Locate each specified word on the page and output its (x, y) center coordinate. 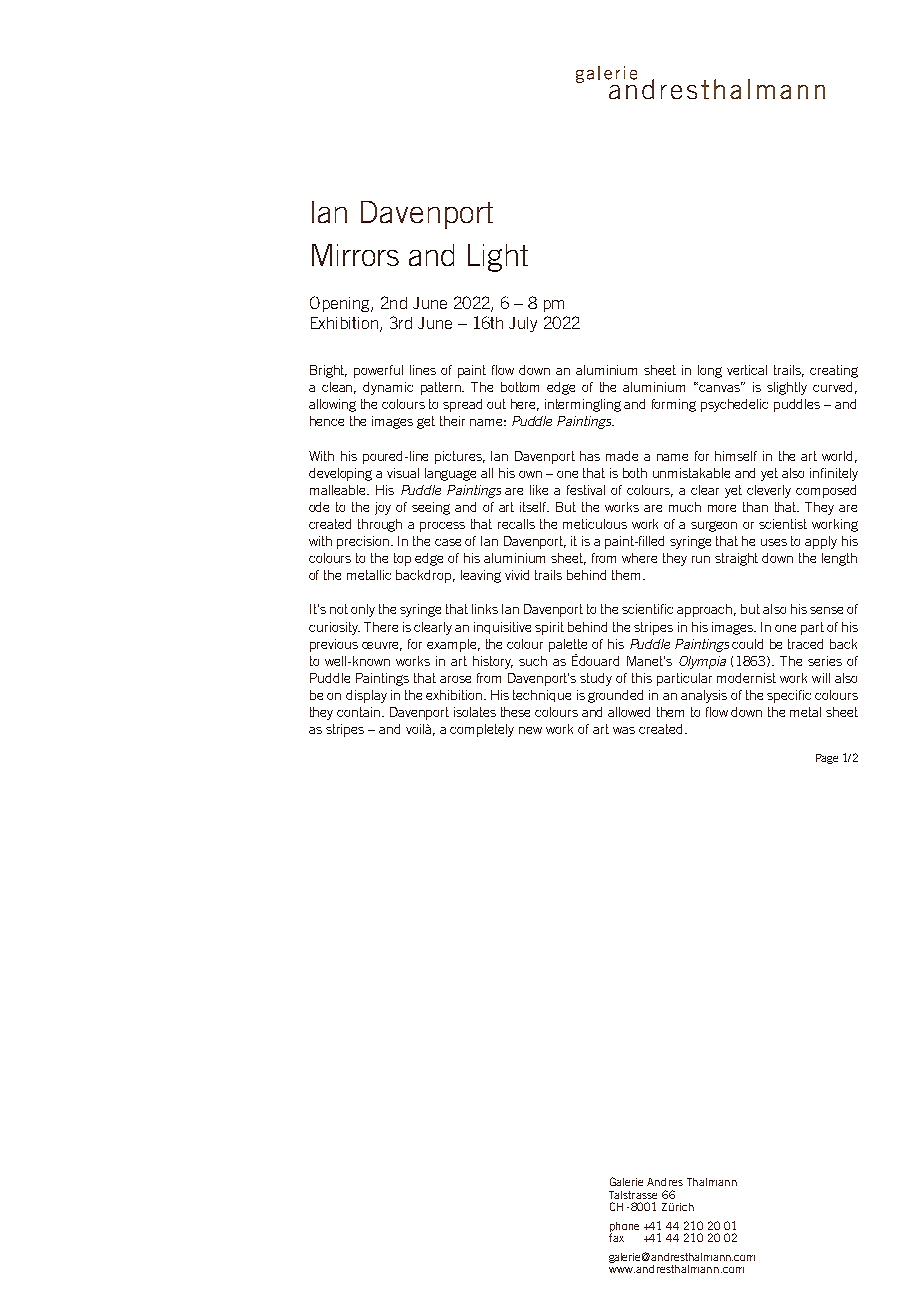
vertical (747, 370)
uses (774, 542)
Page (827, 759)
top (402, 559)
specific (789, 696)
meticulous (595, 524)
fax (616, 1236)
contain (360, 712)
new (530, 730)
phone (624, 1228)
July (523, 324)
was (624, 730)
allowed (629, 712)
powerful (378, 371)
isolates (475, 712)
